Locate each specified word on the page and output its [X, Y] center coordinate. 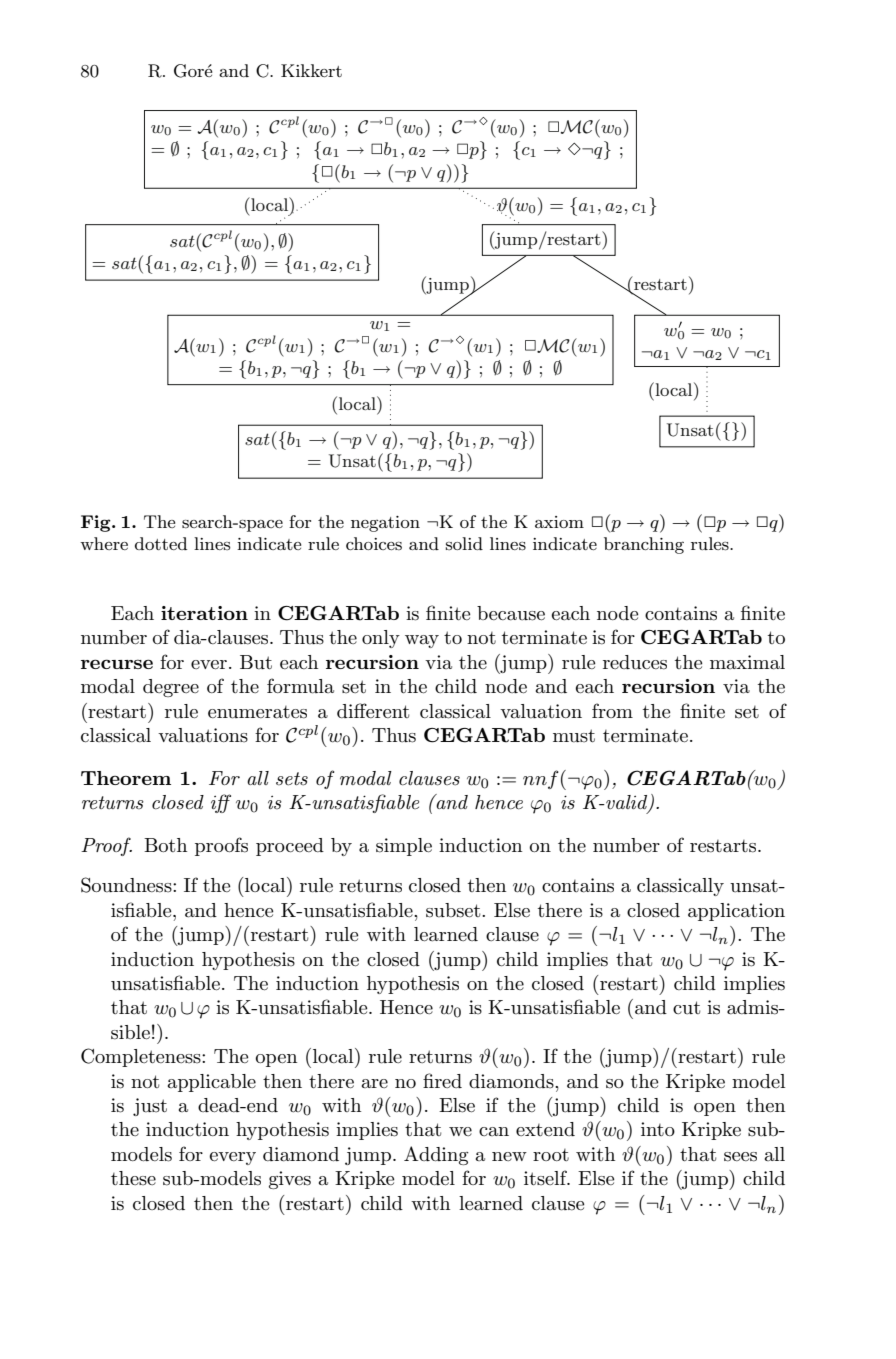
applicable [212, 1083]
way [422, 641]
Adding [436, 1155]
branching [644, 545]
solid [464, 543]
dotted [161, 543]
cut [686, 1008]
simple [404, 847]
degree [171, 688]
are [375, 1083]
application [736, 912]
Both [165, 845]
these [133, 1178]
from [612, 710]
